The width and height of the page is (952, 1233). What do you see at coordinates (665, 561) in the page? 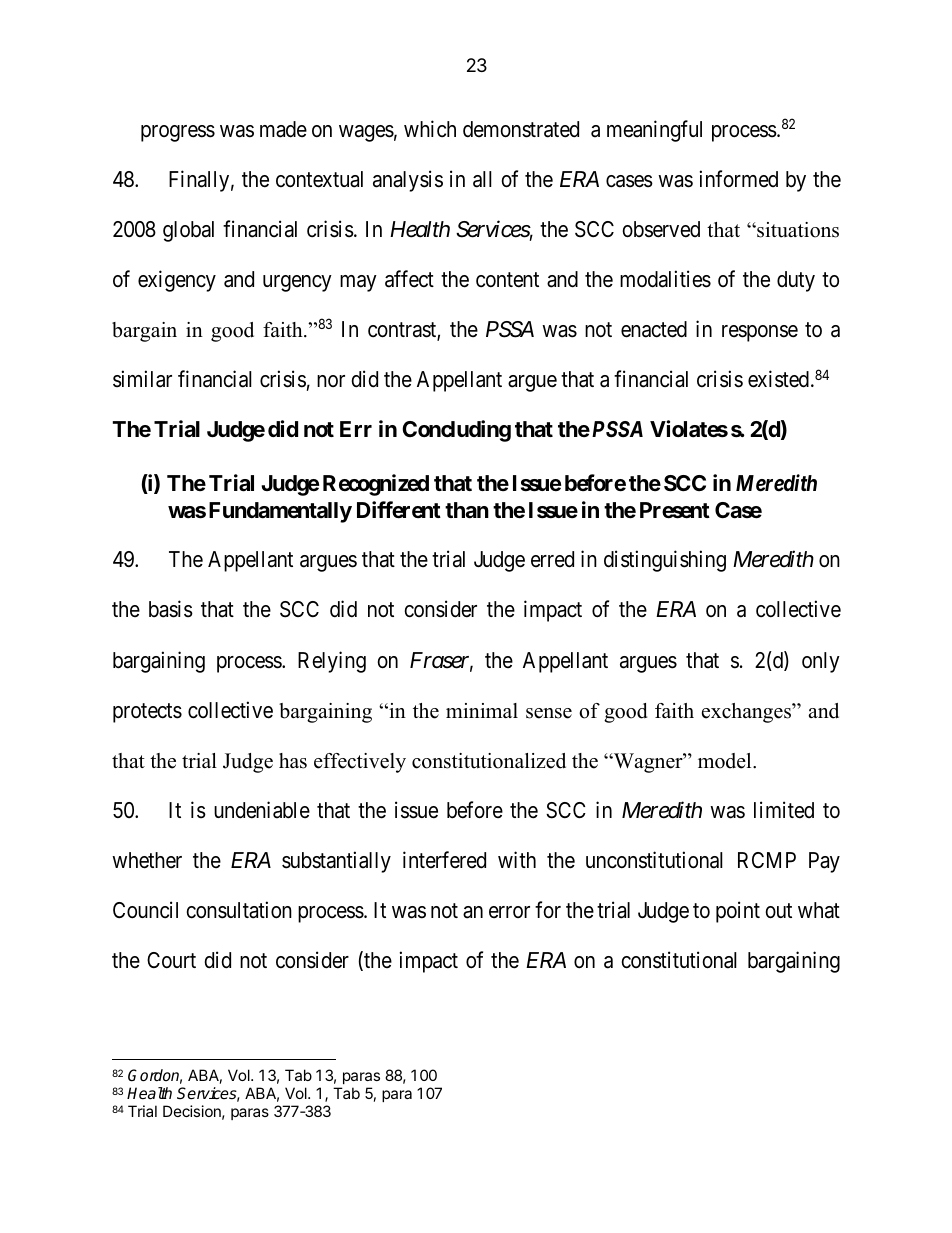
I see `distinguishing` at bounding box center [665, 561].
